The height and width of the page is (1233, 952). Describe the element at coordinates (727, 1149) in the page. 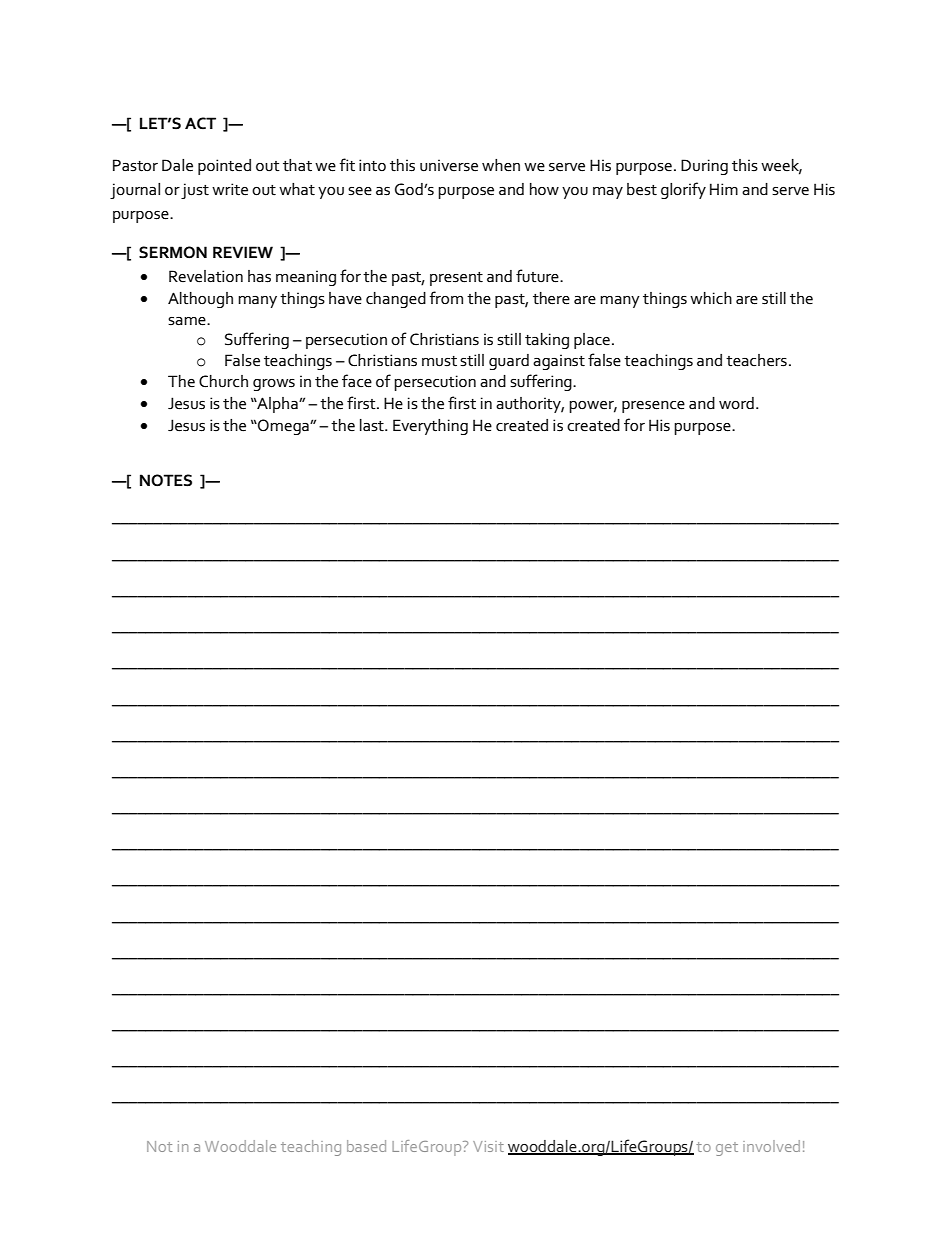

I see `get` at that location.
